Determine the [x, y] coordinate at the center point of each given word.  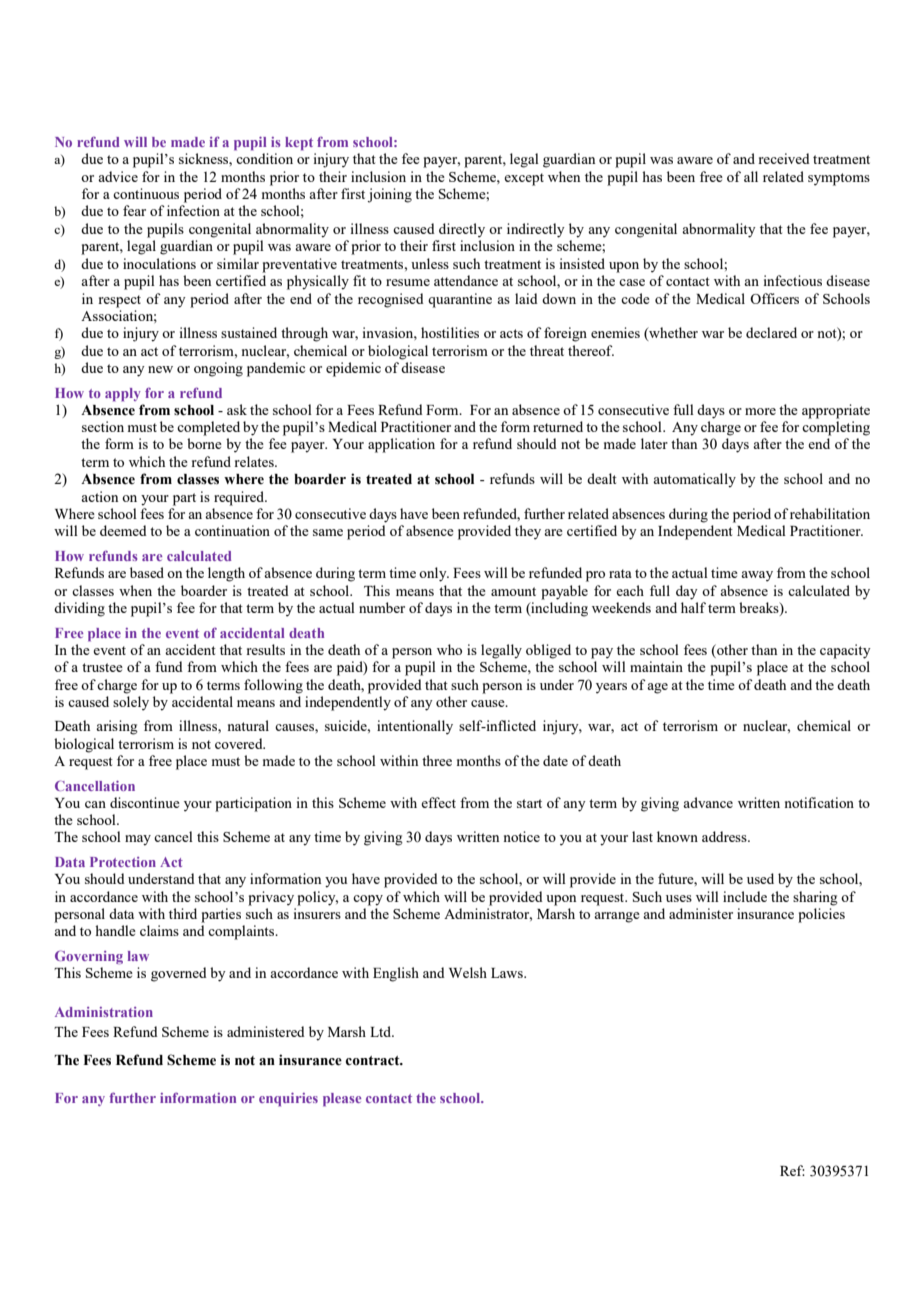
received [784, 158]
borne [204, 443]
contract [373, 1061]
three [437, 760]
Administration [104, 1012]
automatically [694, 480]
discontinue [145, 802]
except [524, 179]
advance [708, 802]
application [401, 445]
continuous [146, 193]
